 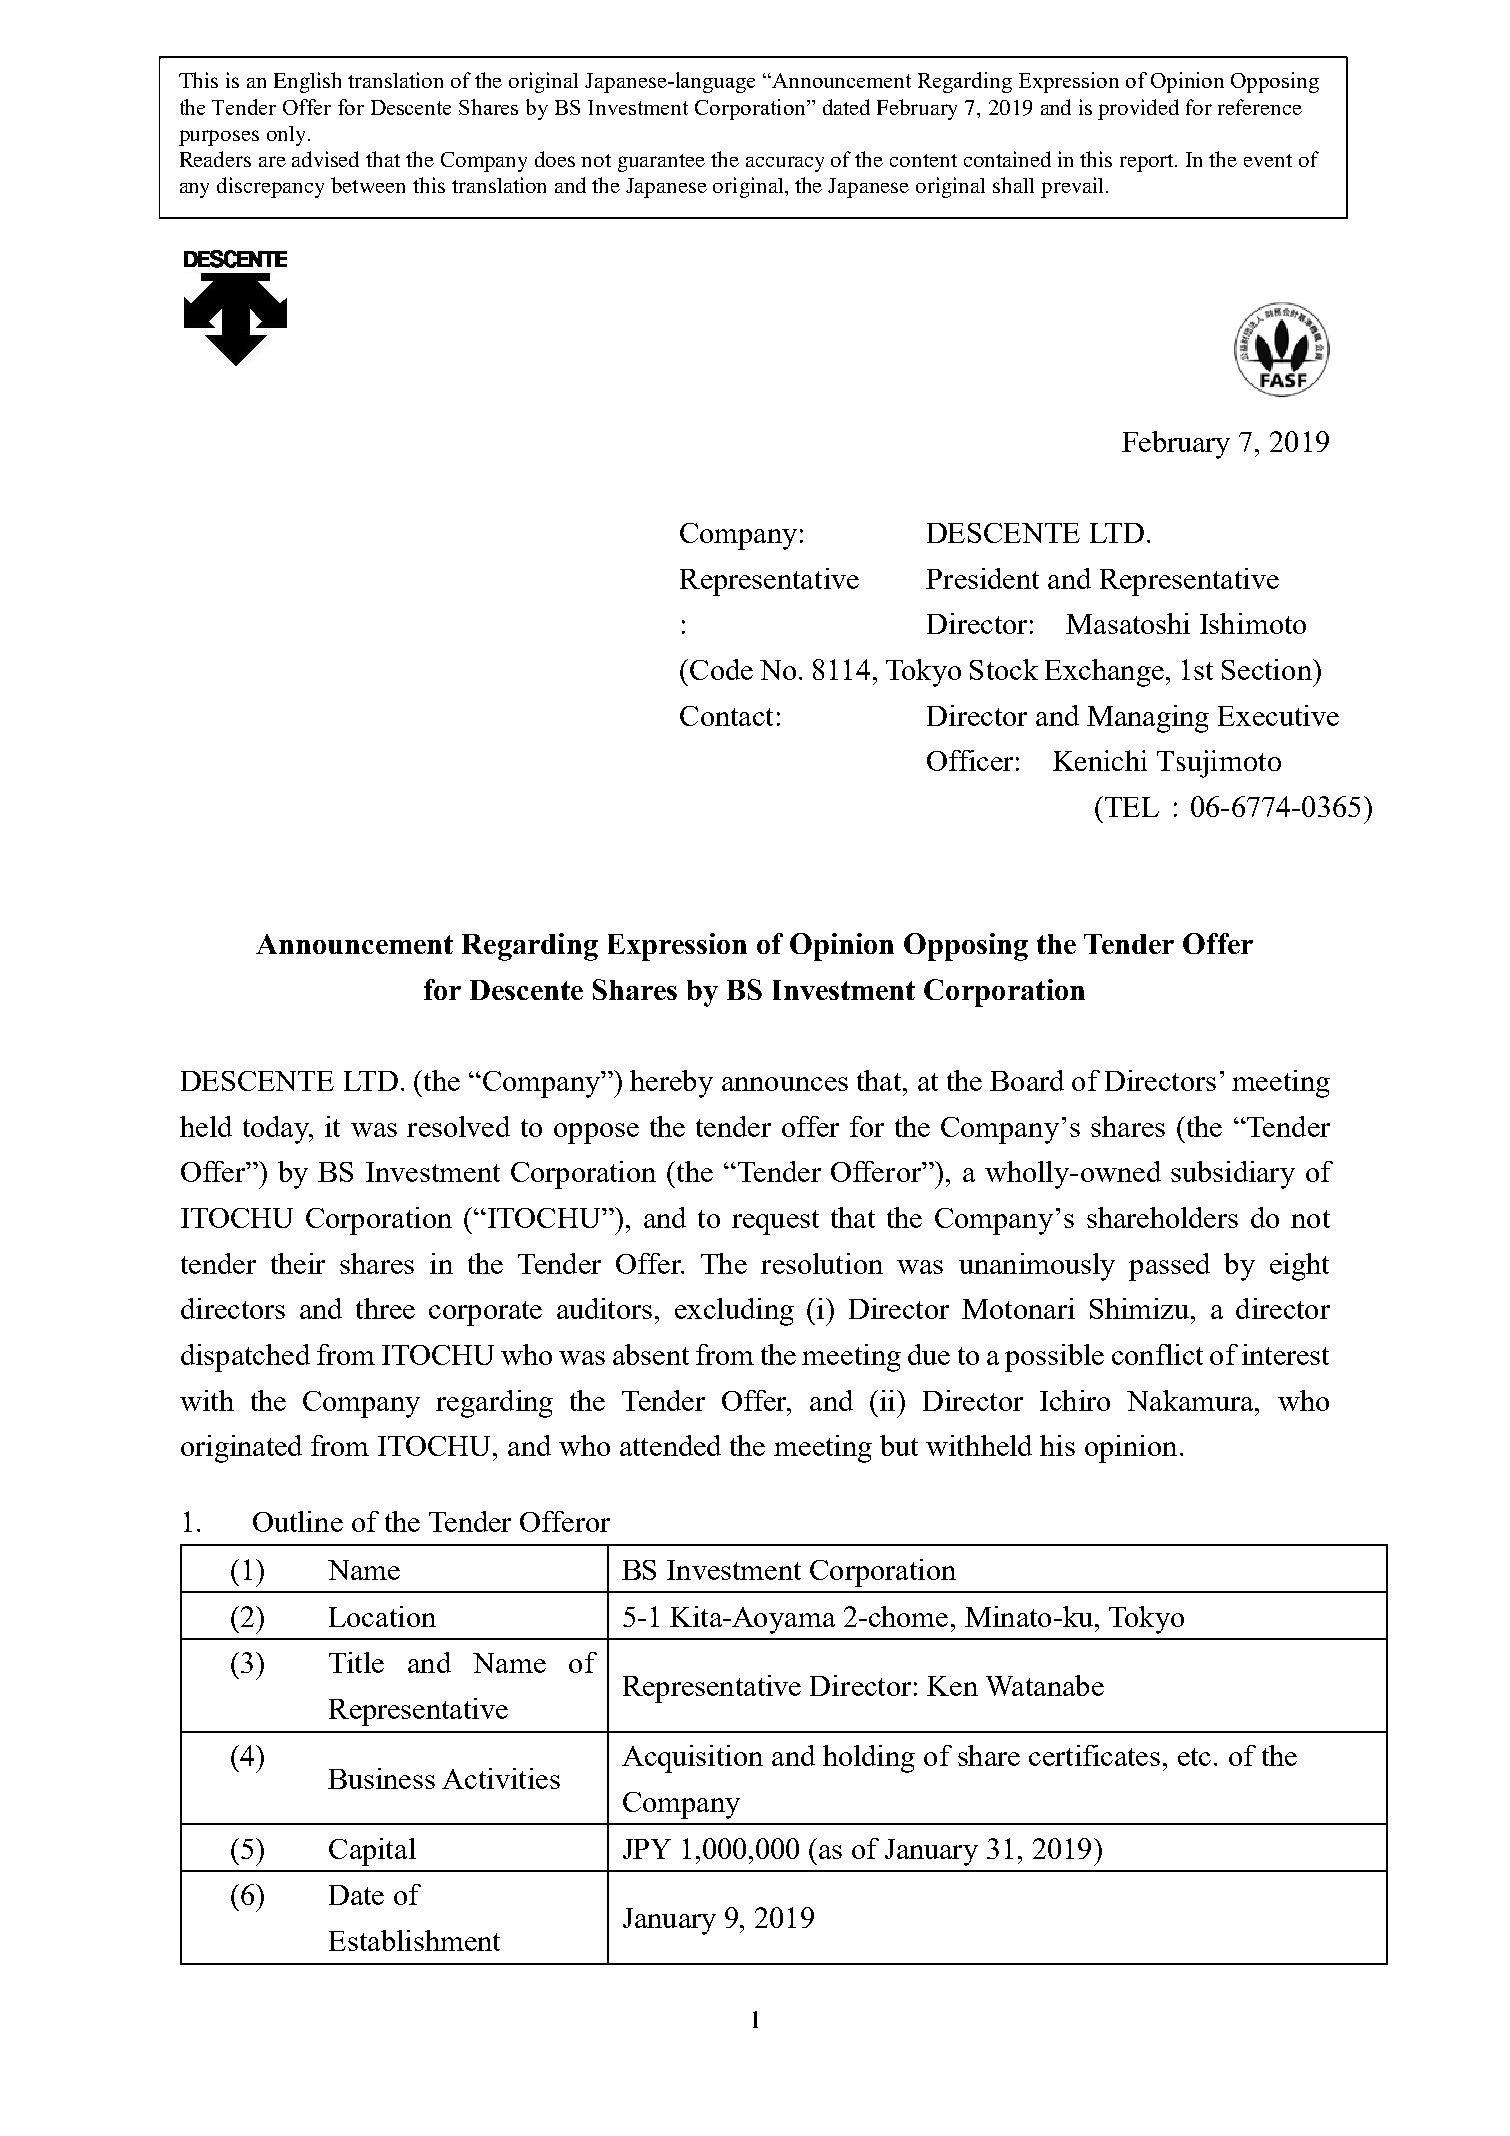 I want to click on Code, so click(x=721, y=669).
